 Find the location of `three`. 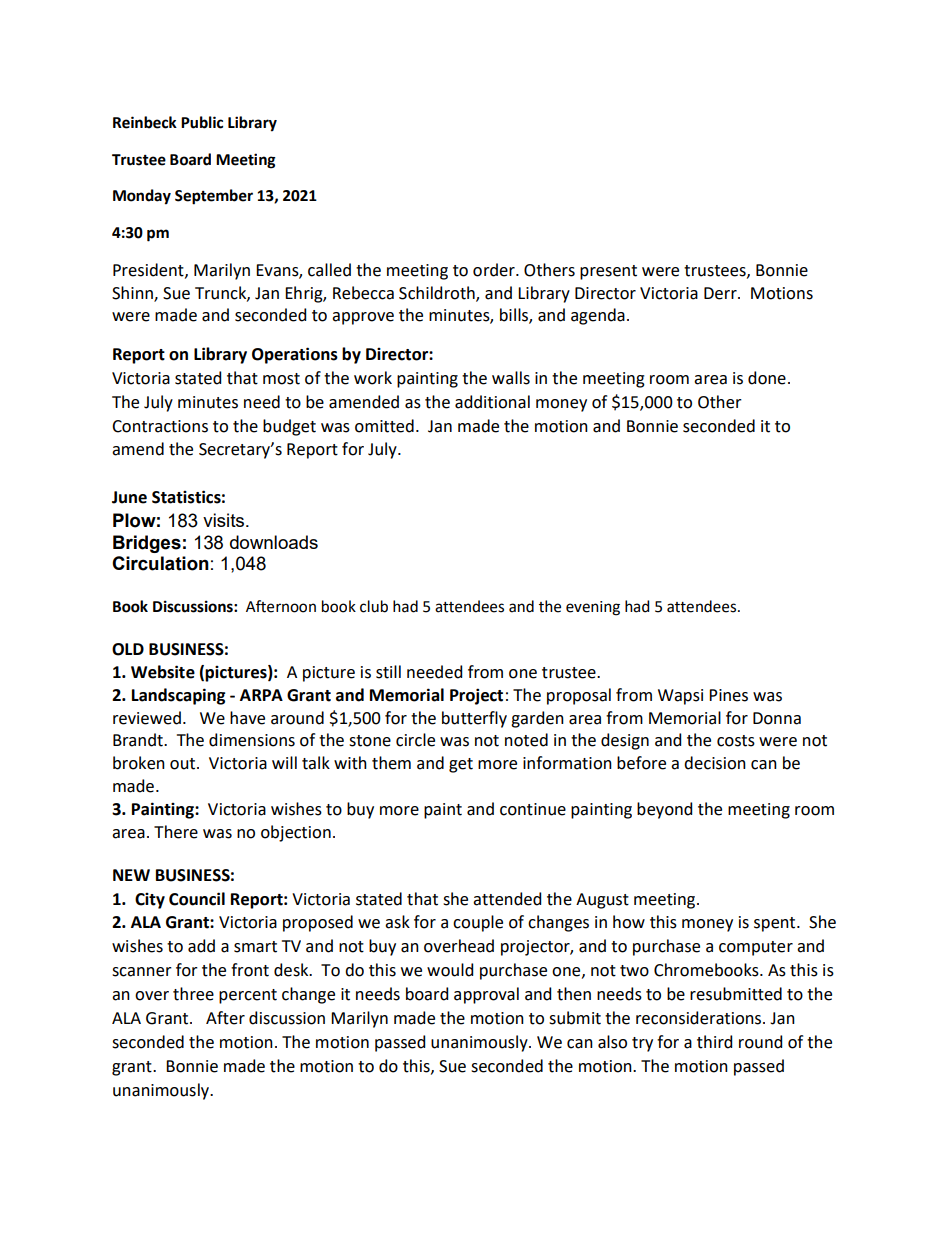

three is located at coordinates (193, 994).
